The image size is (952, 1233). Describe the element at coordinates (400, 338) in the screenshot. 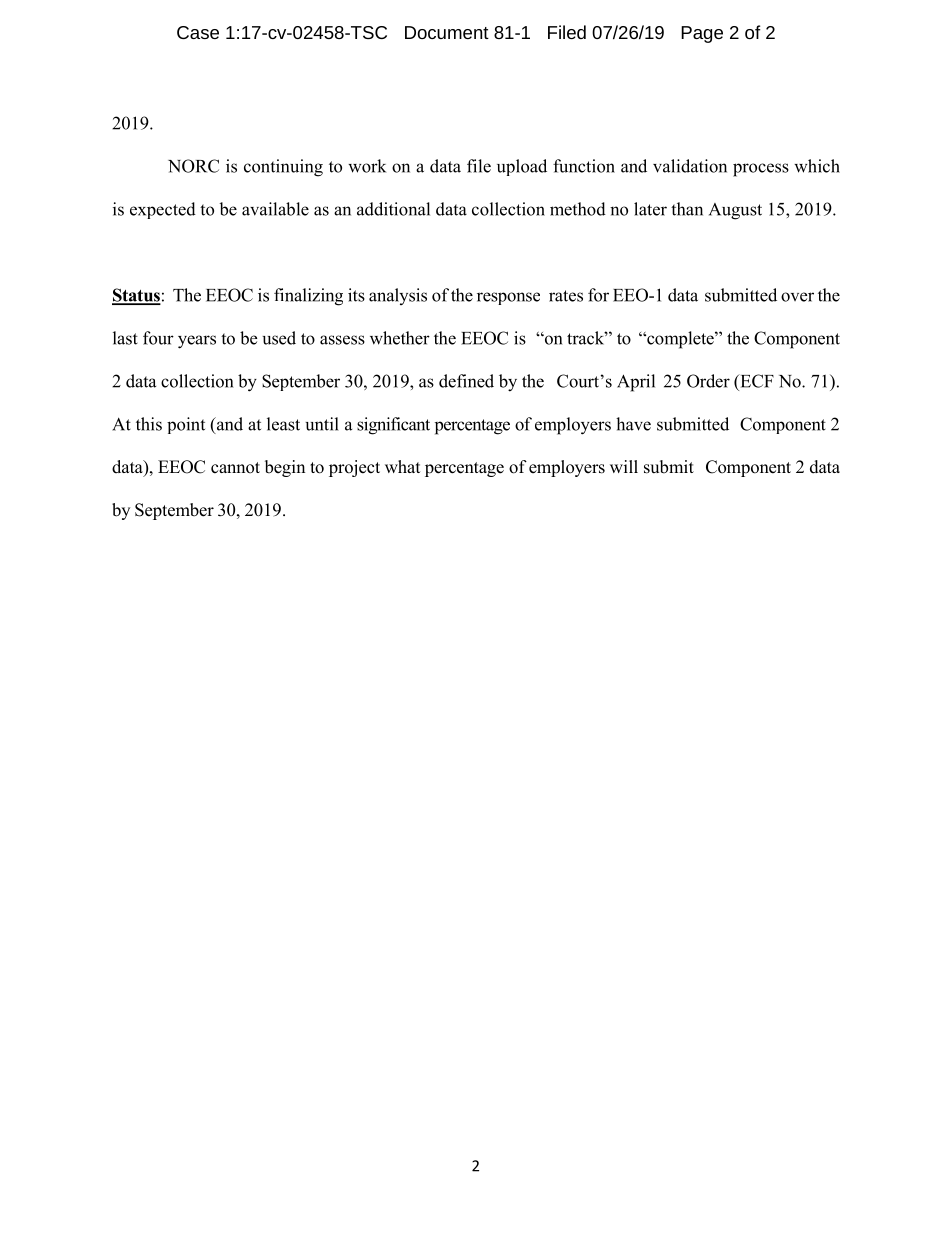

I see `whether` at that location.
